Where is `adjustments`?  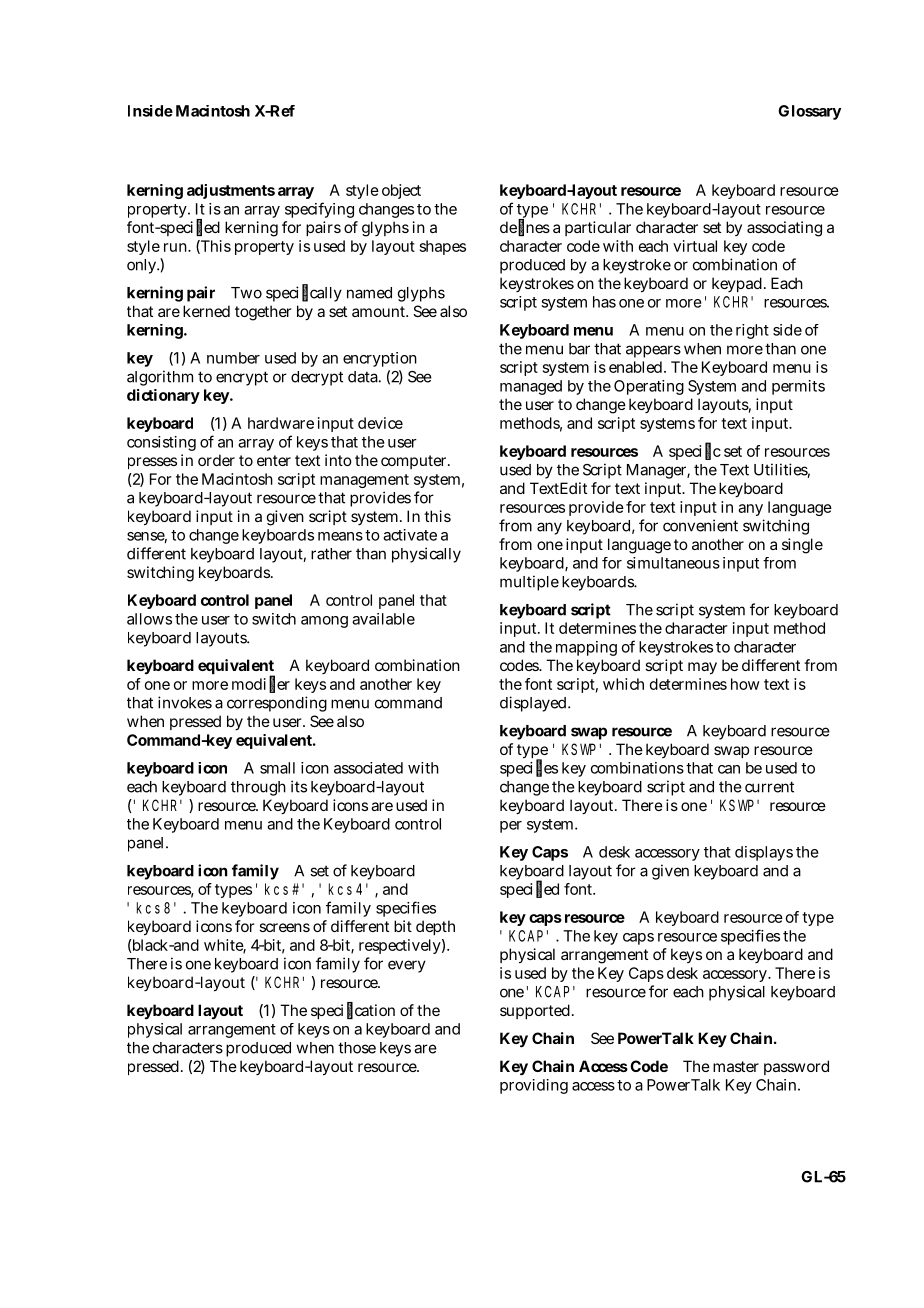 adjustments is located at coordinates (231, 191).
